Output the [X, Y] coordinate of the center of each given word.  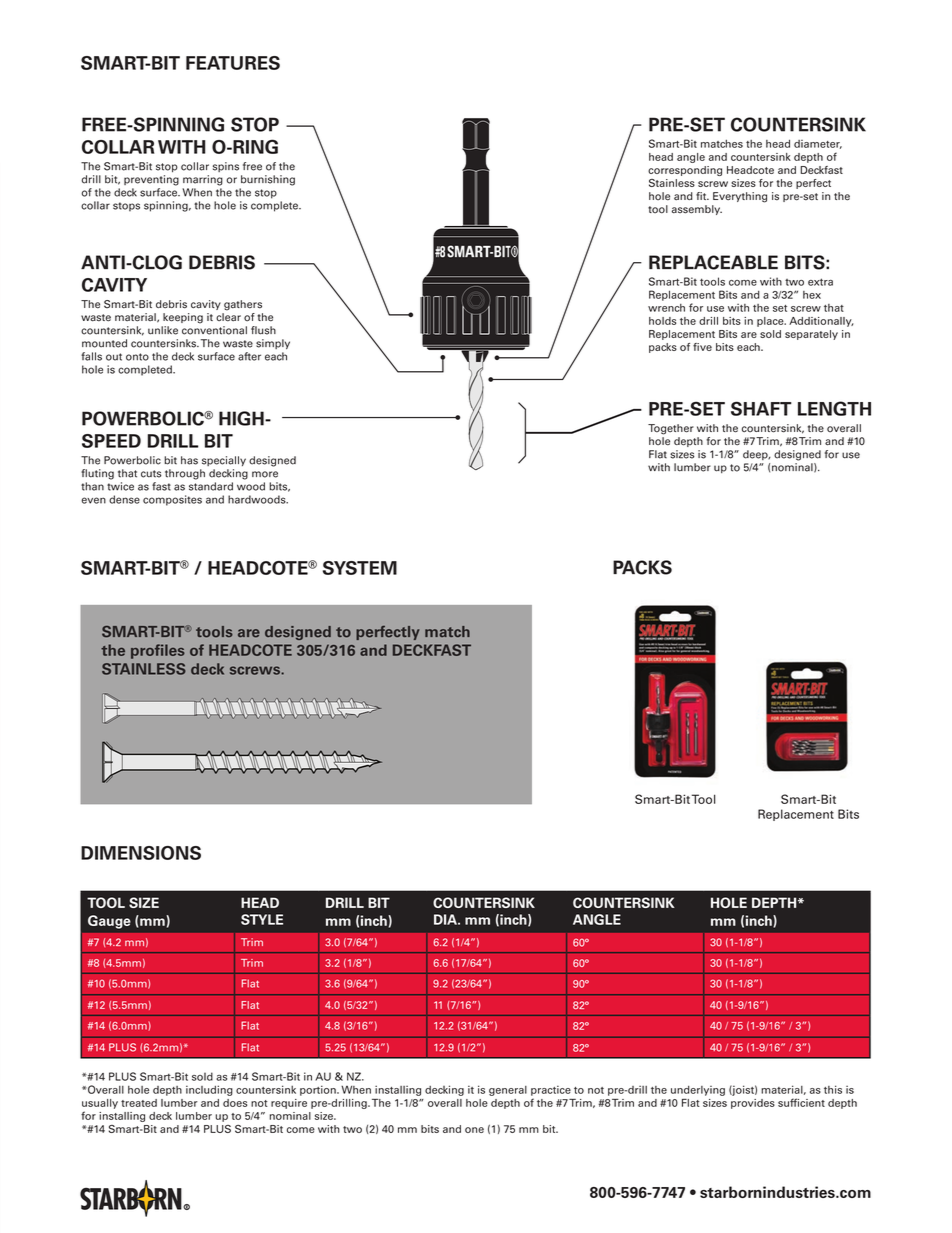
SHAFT [761, 408]
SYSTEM [360, 568]
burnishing [268, 180]
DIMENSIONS [141, 853]
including [209, 1090]
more [265, 474]
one [474, 1130]
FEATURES [233, 63]
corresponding [685, 171]
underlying [698, 1091]
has [189, 460]
